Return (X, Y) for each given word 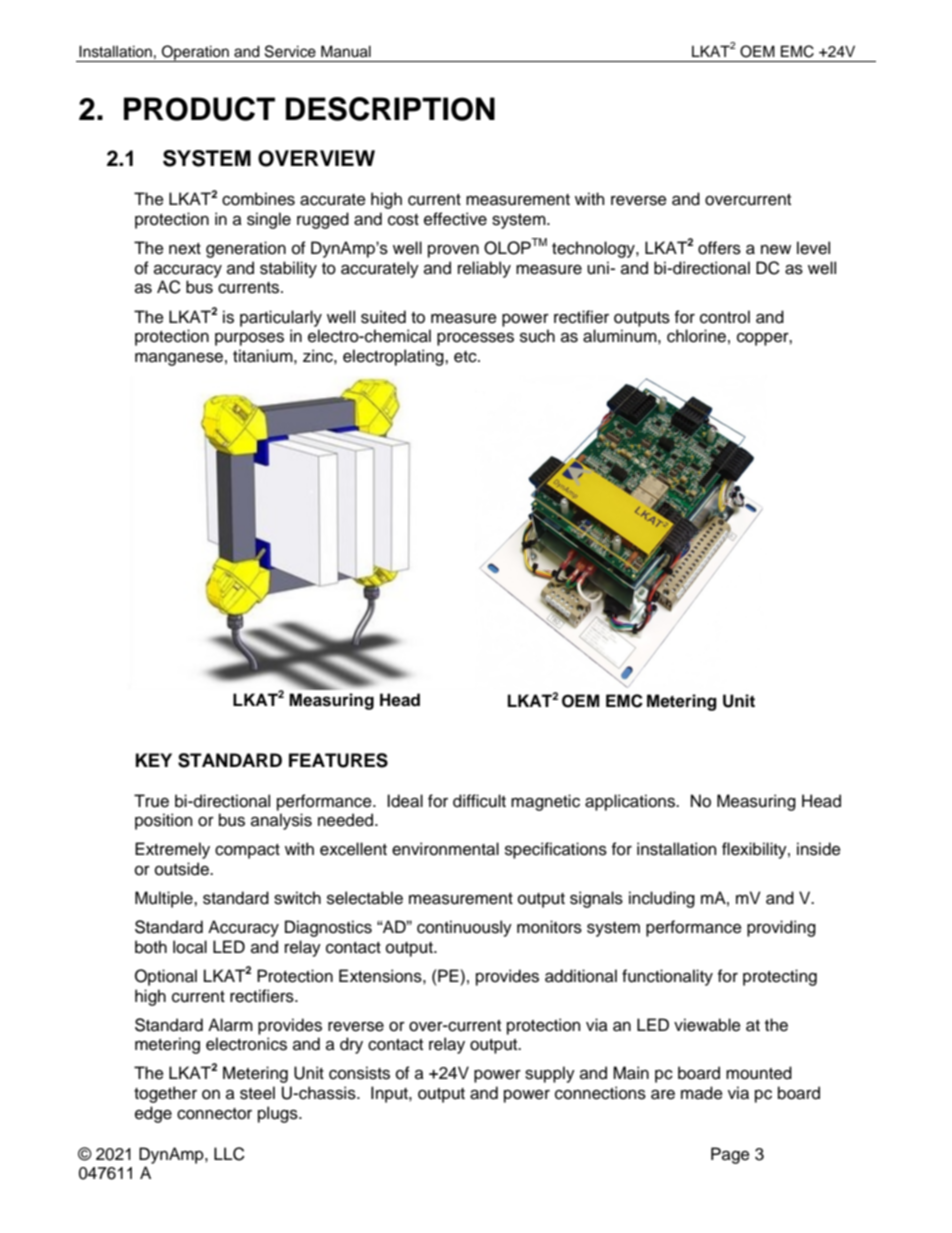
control (725, 317)
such (537, 336)
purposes (249, 339)
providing (781, 928)
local (190, 947)
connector (214, 1114)
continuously (464, 928)
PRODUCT (199, 109)
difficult (479, 801)
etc (466, 357)
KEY (154, 760)
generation (246, 249)
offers (719, 248)
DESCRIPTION (390, 109)
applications (631, 802)
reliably (484, 269)
